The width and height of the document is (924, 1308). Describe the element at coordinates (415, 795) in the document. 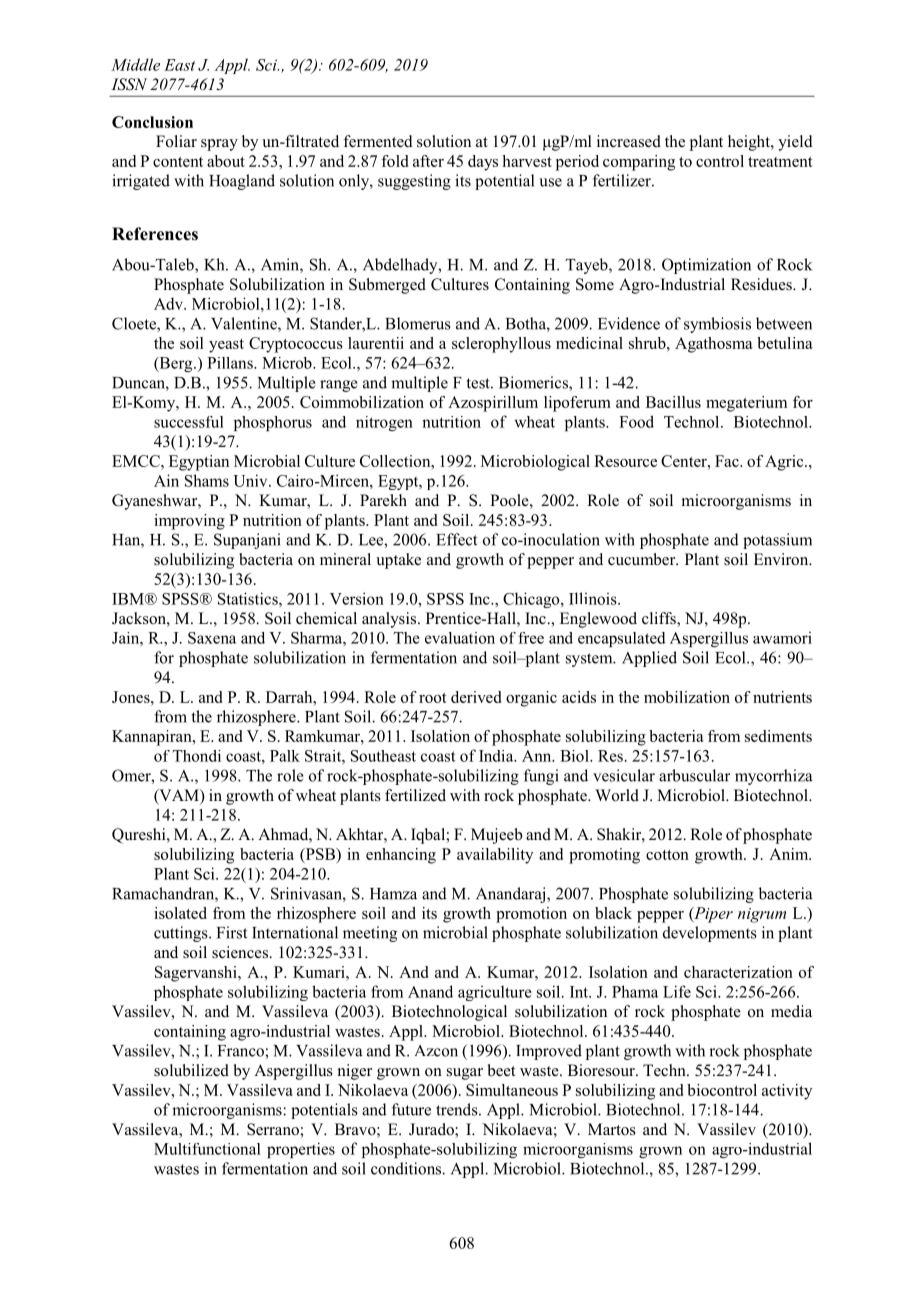

I see `fertilized` at that location.
